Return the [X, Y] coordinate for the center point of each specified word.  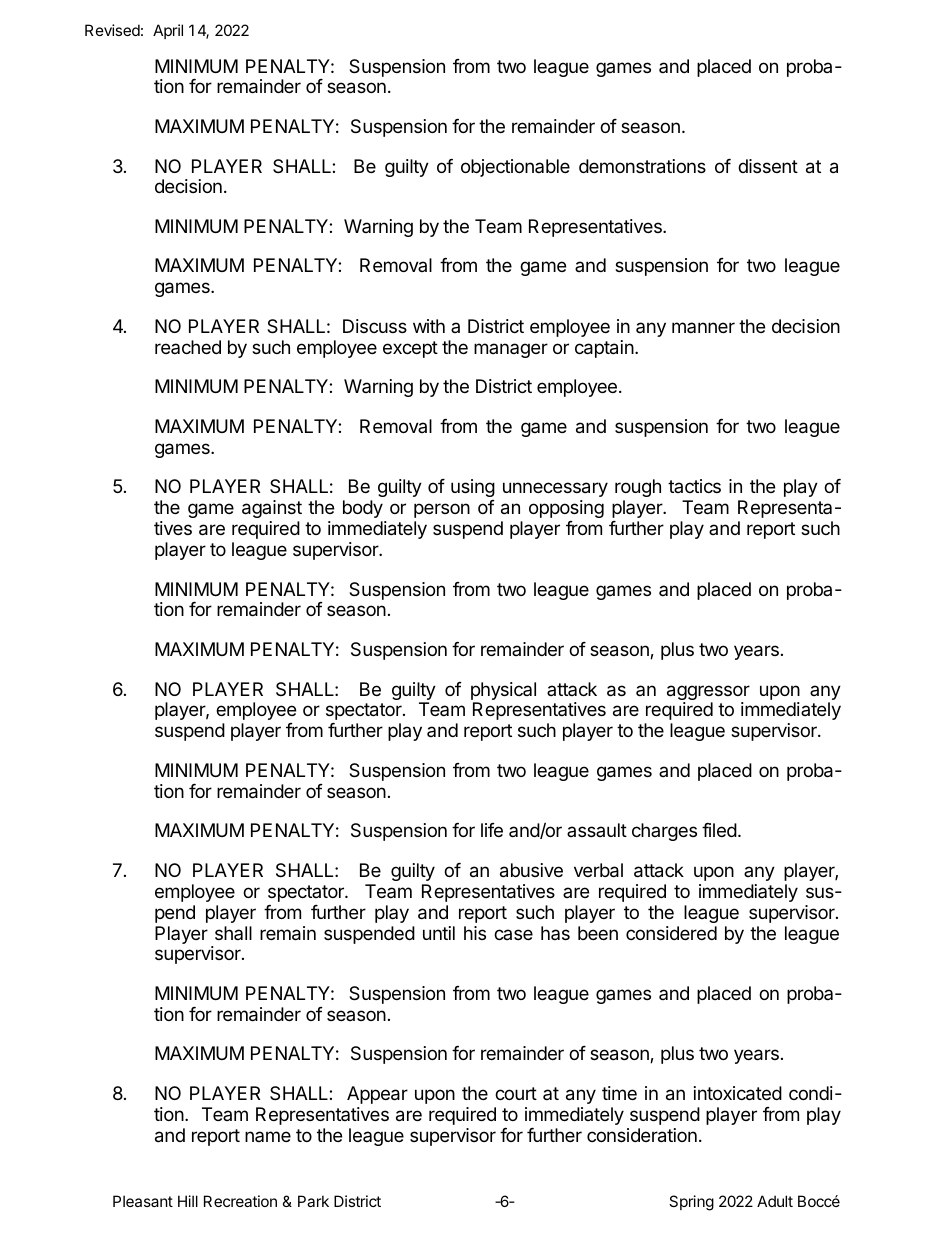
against [272, 509]
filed [719, 830]
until [439, 933]
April [168, 31]
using [473, 488]
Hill [188, 1201]
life [492, 830]
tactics [694, 486]
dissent [768, 166]
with [429, 326]
